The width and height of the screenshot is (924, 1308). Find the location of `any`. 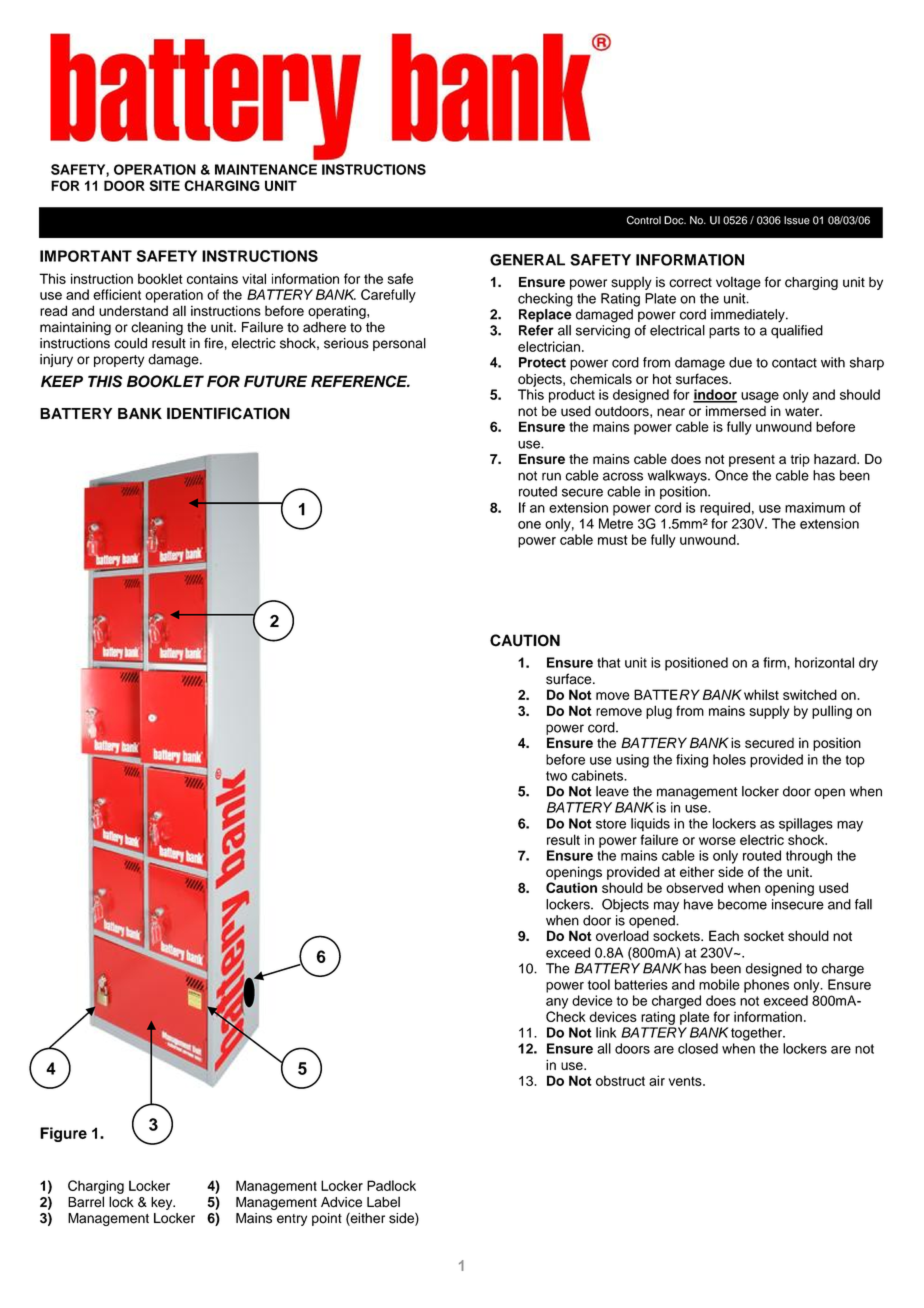

any is located at coordinates (557, 1003).
